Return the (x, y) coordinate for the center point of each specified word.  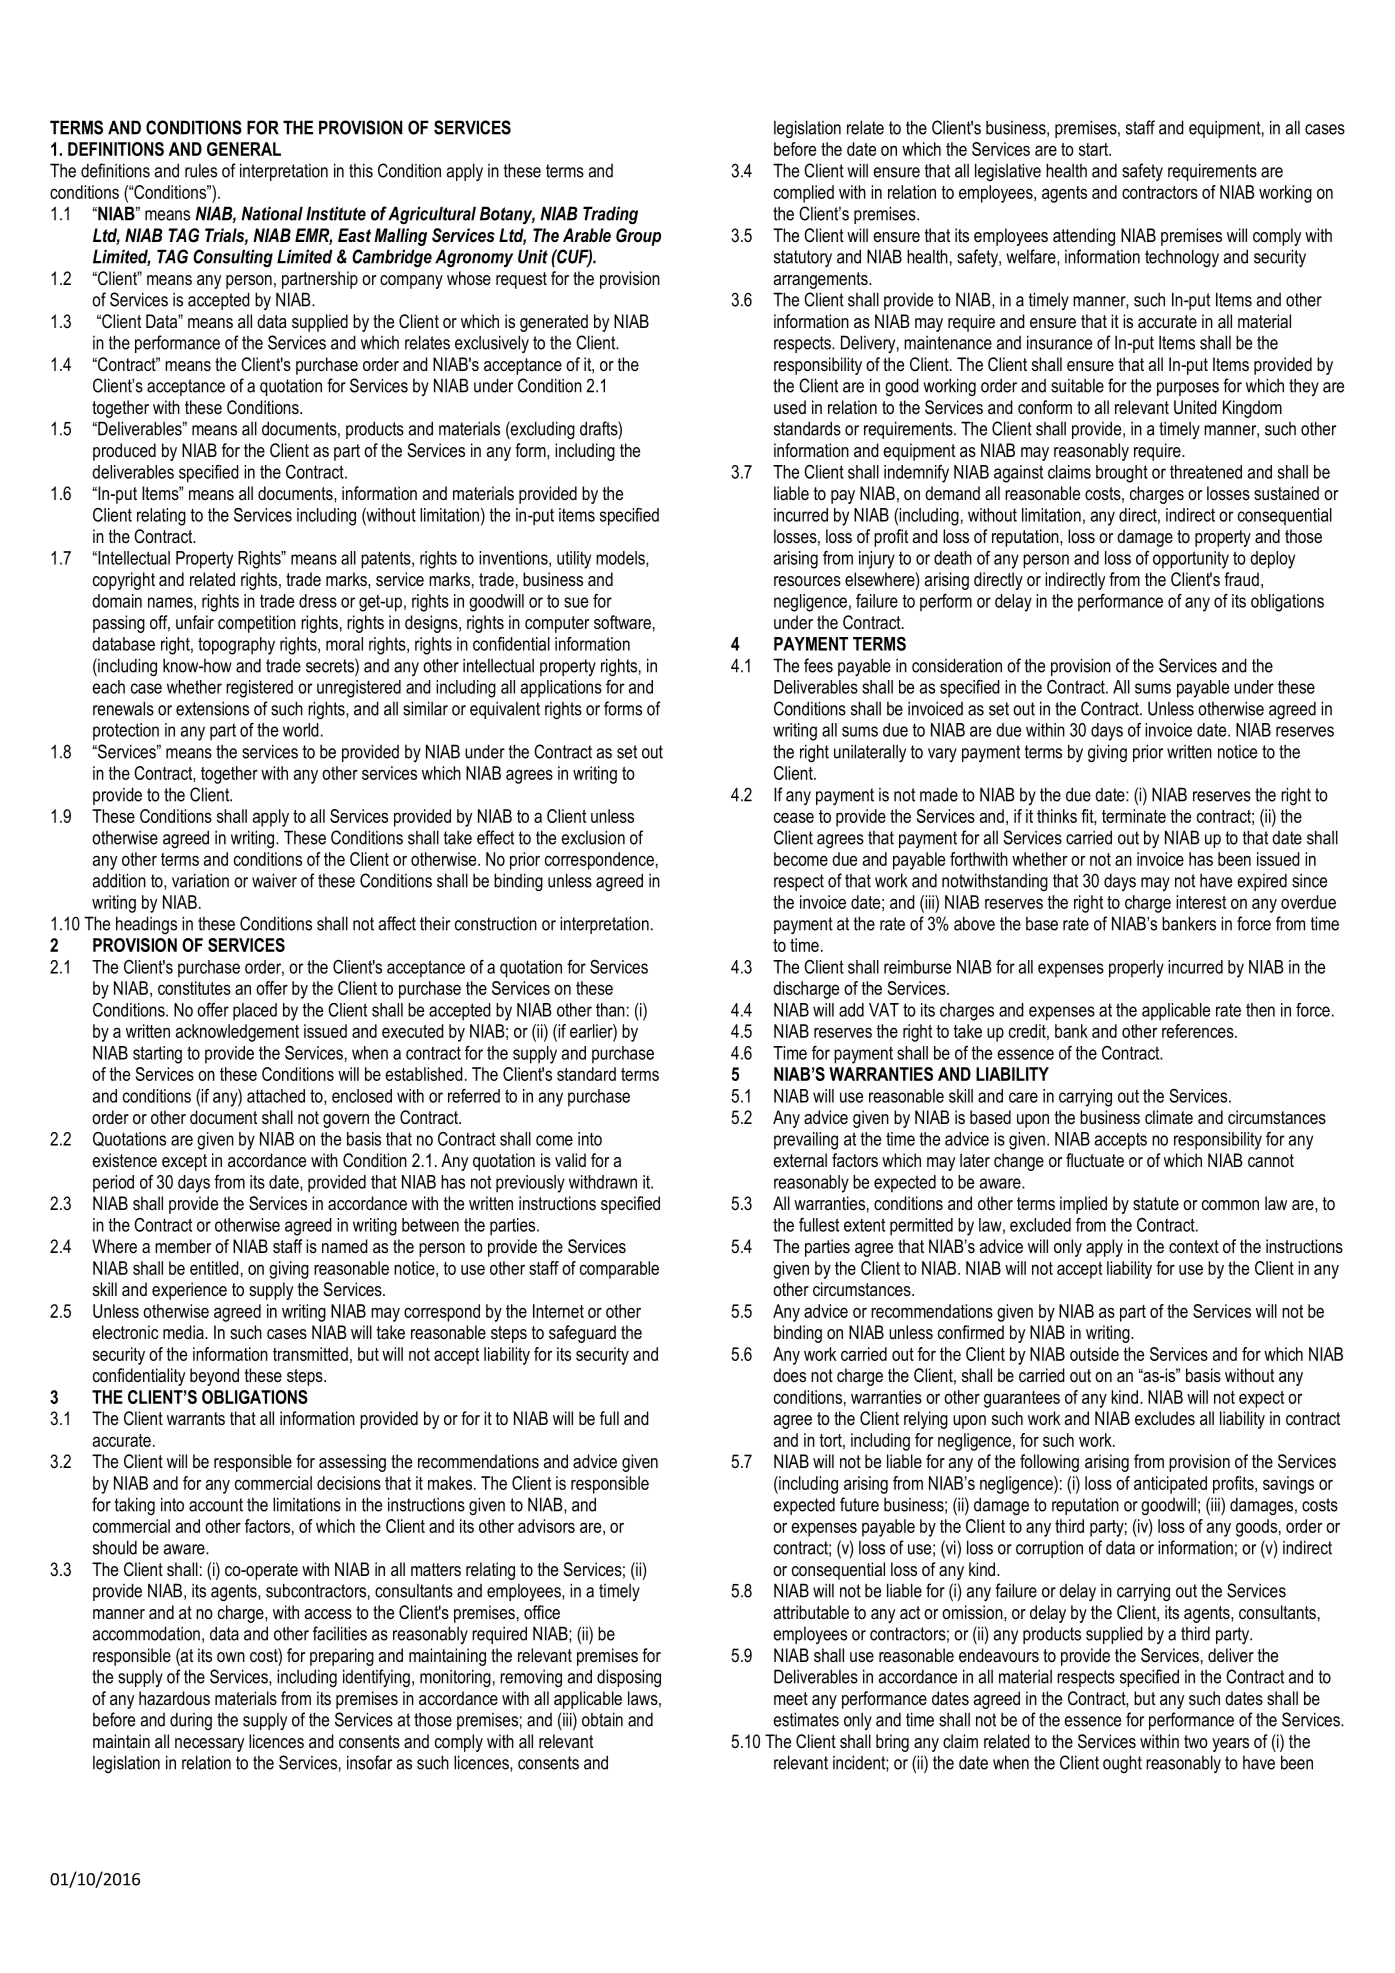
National (272, 213)
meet (791, 1698)
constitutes (194, 988)
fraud (1241, 579)
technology (1182, 258)
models (621, 559)
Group (638, 237)
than (610, 1010)
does (789, 1375)
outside (1094, 1354)
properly (1136, 969)
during (191, 1721)
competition (257, 624)
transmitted (310, 1354)
